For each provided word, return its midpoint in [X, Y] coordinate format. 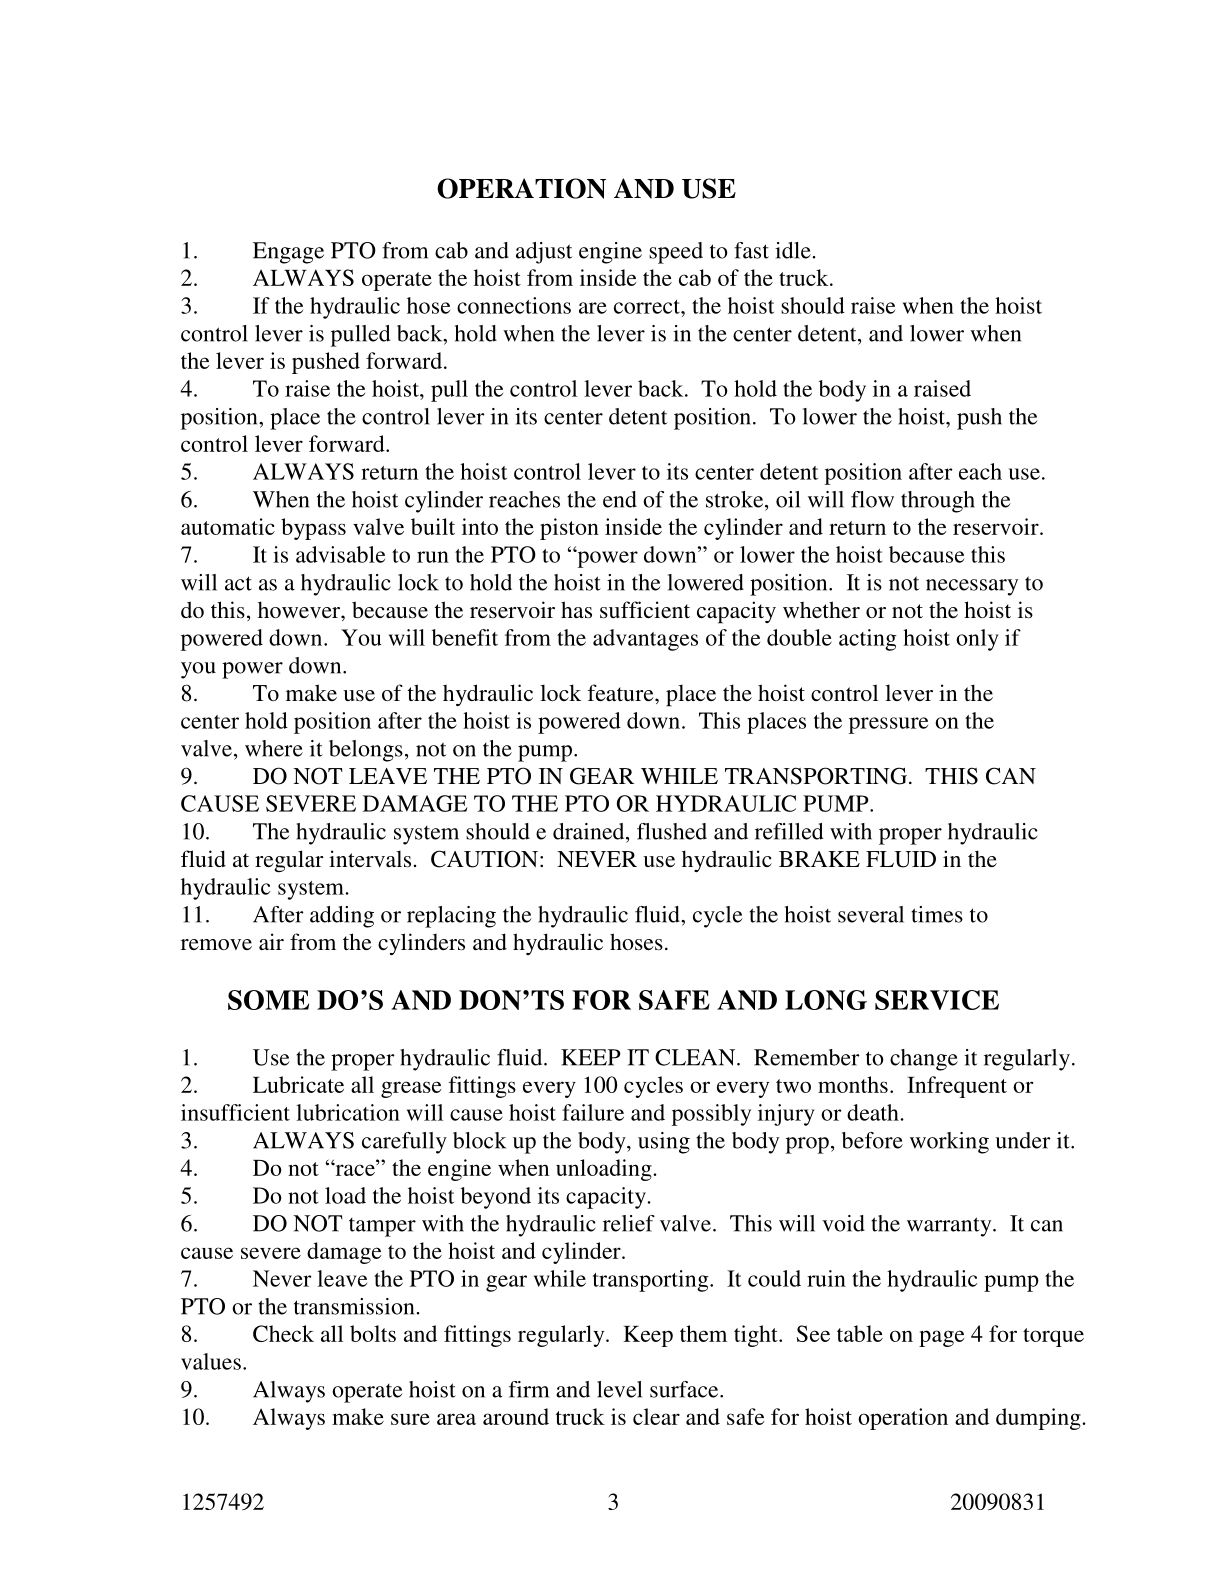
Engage [288, 253]
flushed [672, 831]
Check [283, 1333]
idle [793, 250]
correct [648, 307]
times [937, 914]
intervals [370, 859]
